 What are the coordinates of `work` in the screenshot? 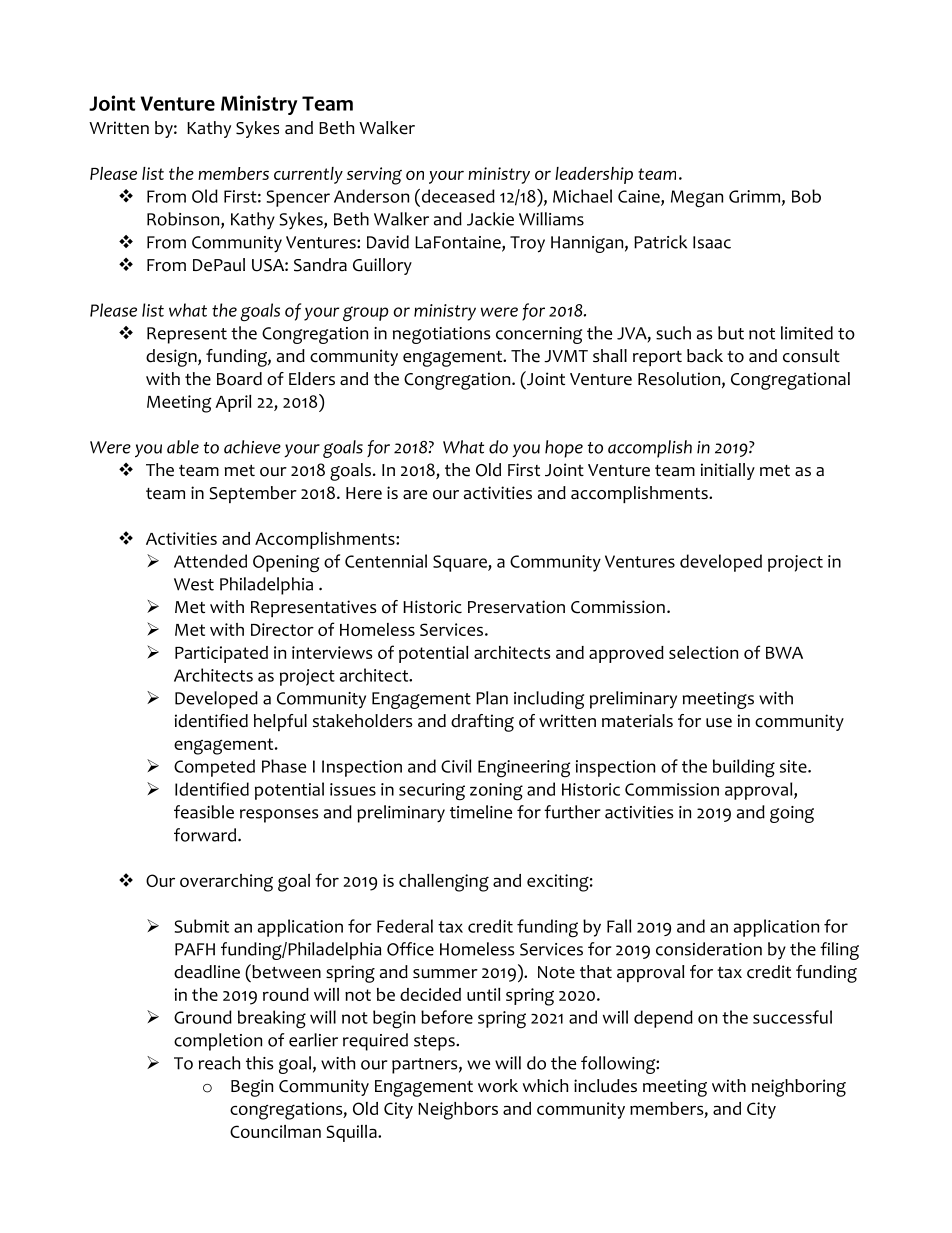 It's located at (498, 1086).
